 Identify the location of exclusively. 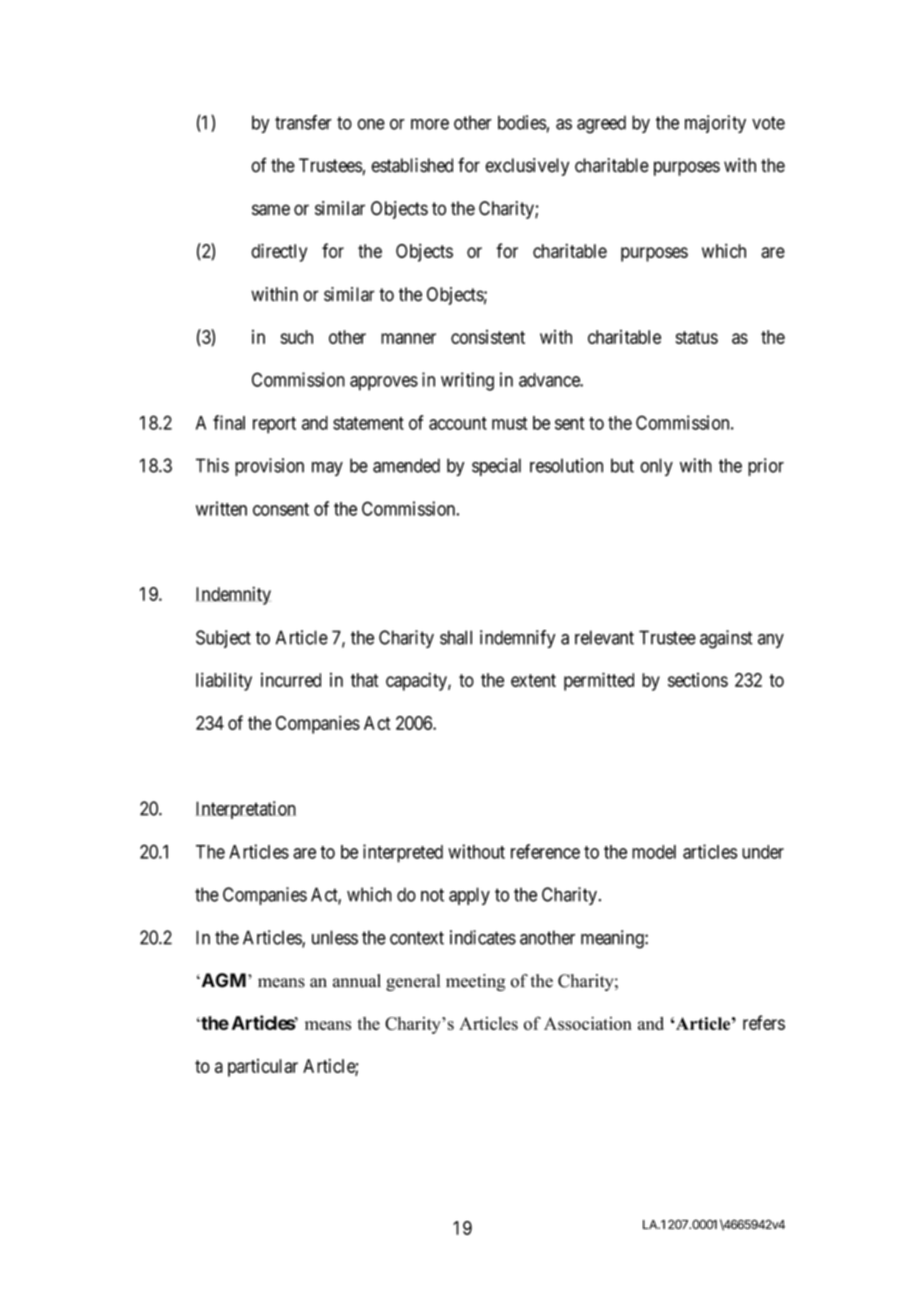
(527, 167).
